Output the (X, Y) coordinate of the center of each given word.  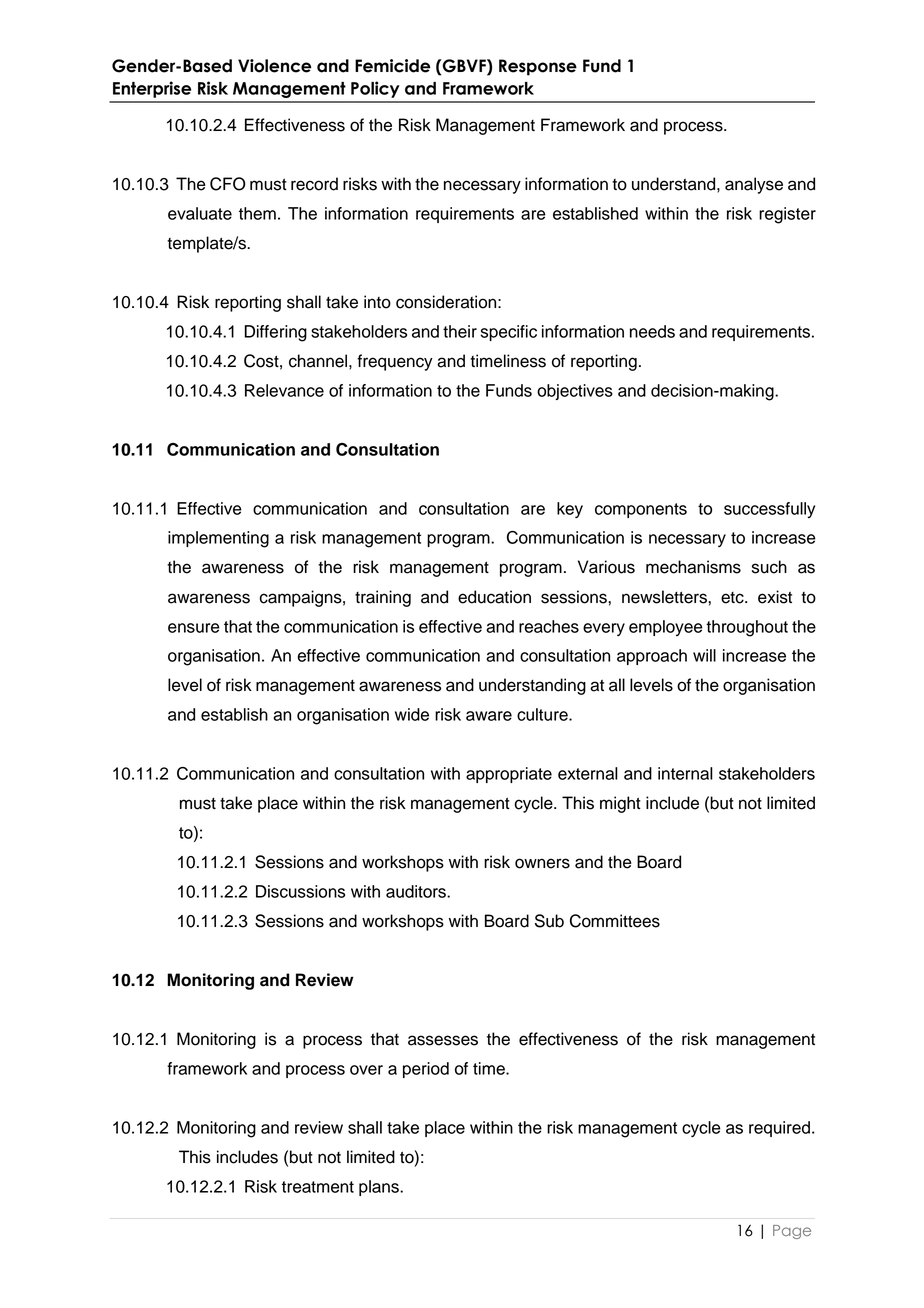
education (494, 597)
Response (538, 67)
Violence (274, 66)
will (704, 655)
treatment (318, 1187)
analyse (754, 185)
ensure (194, 628)
